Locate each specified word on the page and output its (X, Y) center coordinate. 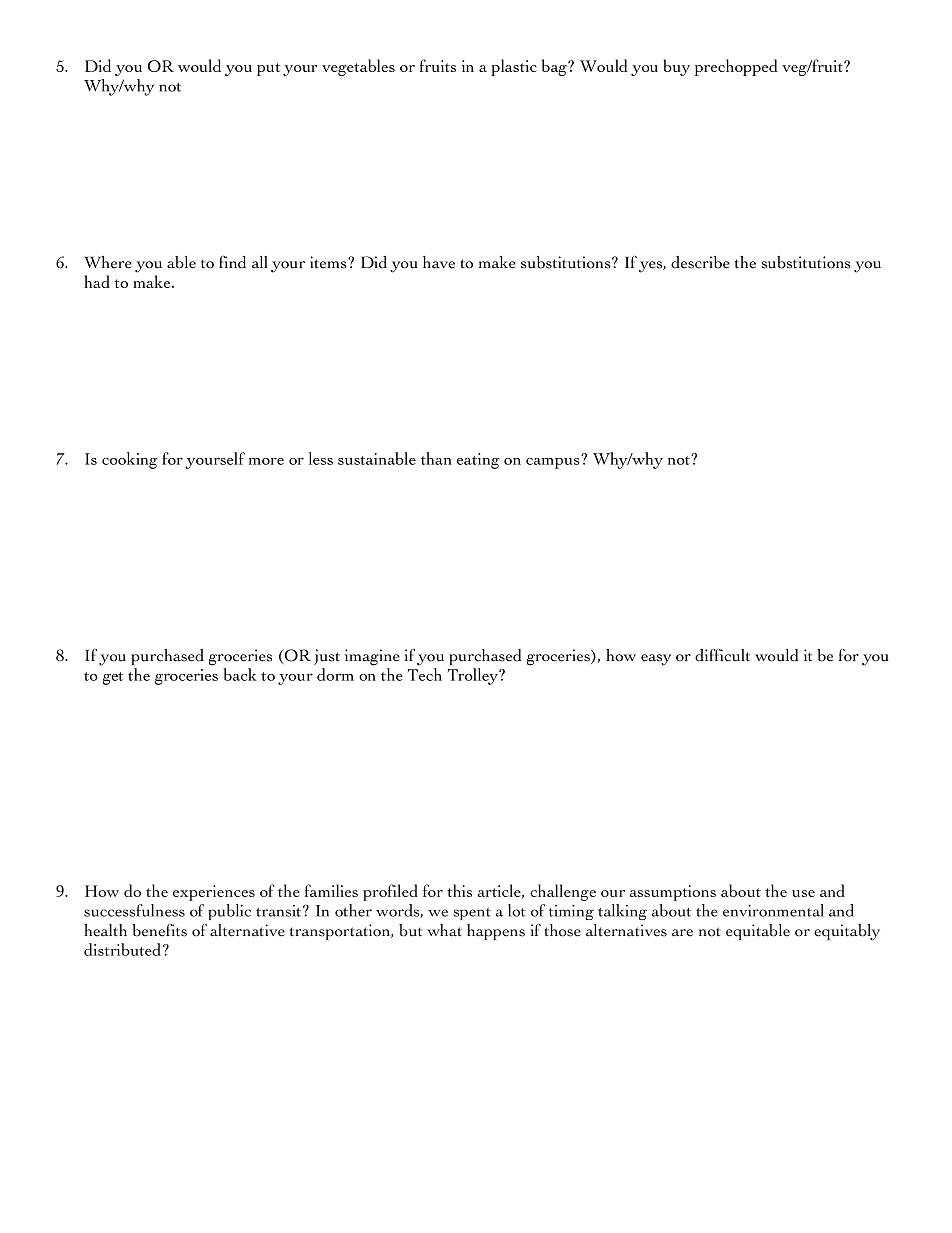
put (268, 69)
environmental (773, 910)
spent (472, 914)
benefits (159, 930)
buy (676, 67)
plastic (514, 67)
